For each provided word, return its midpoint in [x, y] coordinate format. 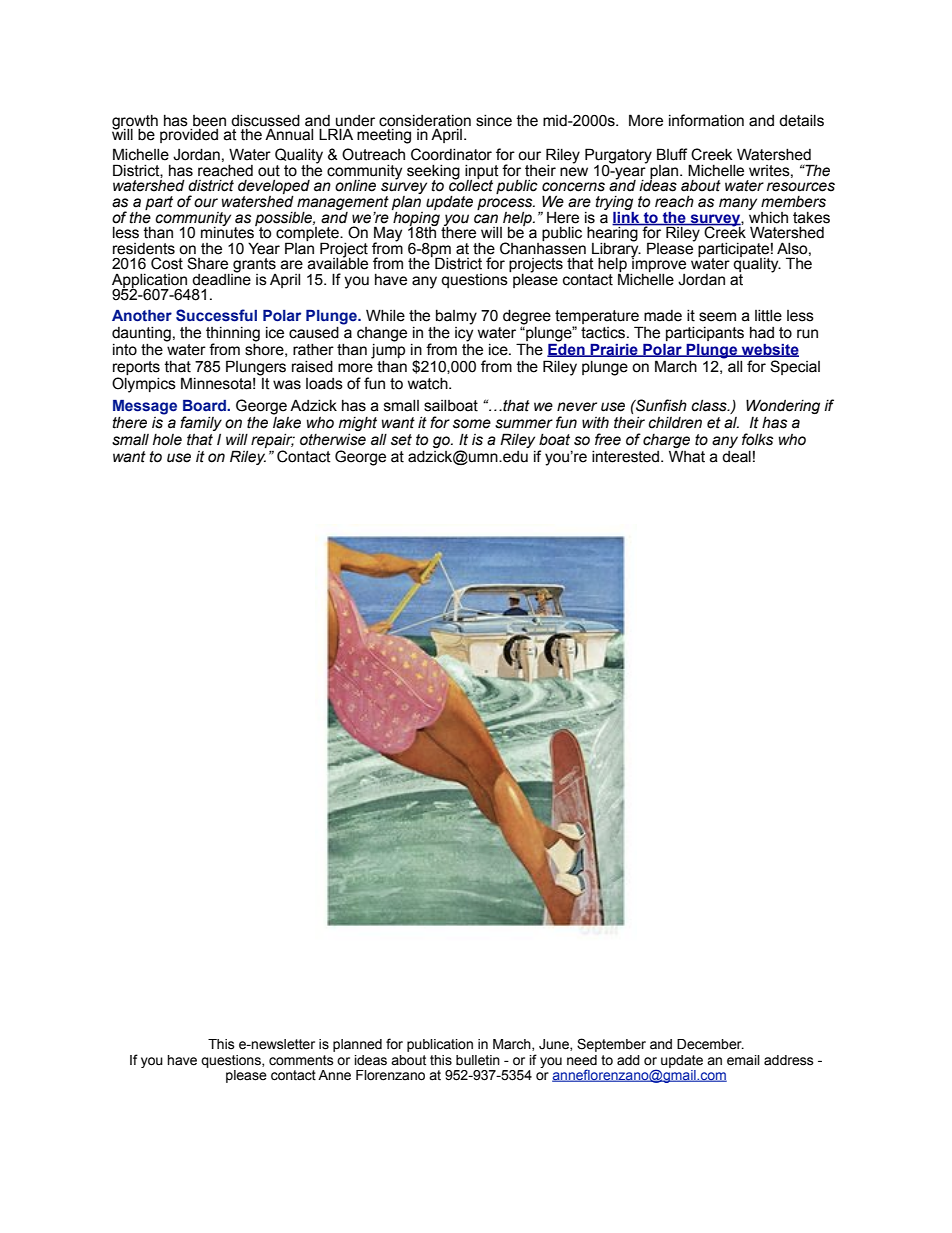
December [710, 1044]
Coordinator [451, 154]
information [706, 120]
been [209, 121]
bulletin [478, 1060]
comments [301, 1060]
